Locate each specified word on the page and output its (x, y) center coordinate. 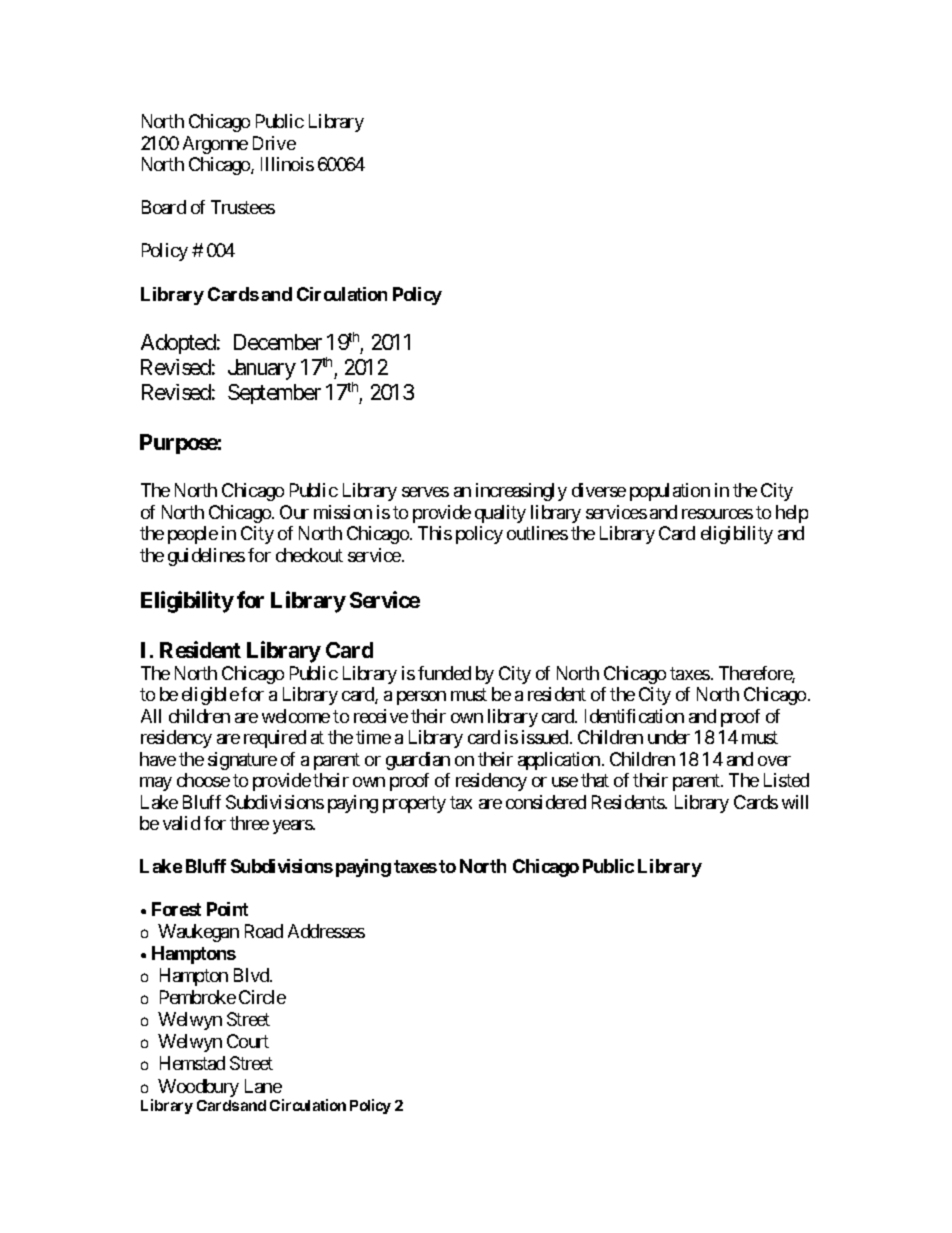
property (414, 804)
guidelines (206, 557)
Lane (263, 1086)
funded (444, 673)
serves (425, 492)
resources (717, 514)
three (249, 823)
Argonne (215, 145)
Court (248, 1041)
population (670, 492)
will (795, 802)
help (792, 514)
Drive (274, 143)
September (274, 394)
